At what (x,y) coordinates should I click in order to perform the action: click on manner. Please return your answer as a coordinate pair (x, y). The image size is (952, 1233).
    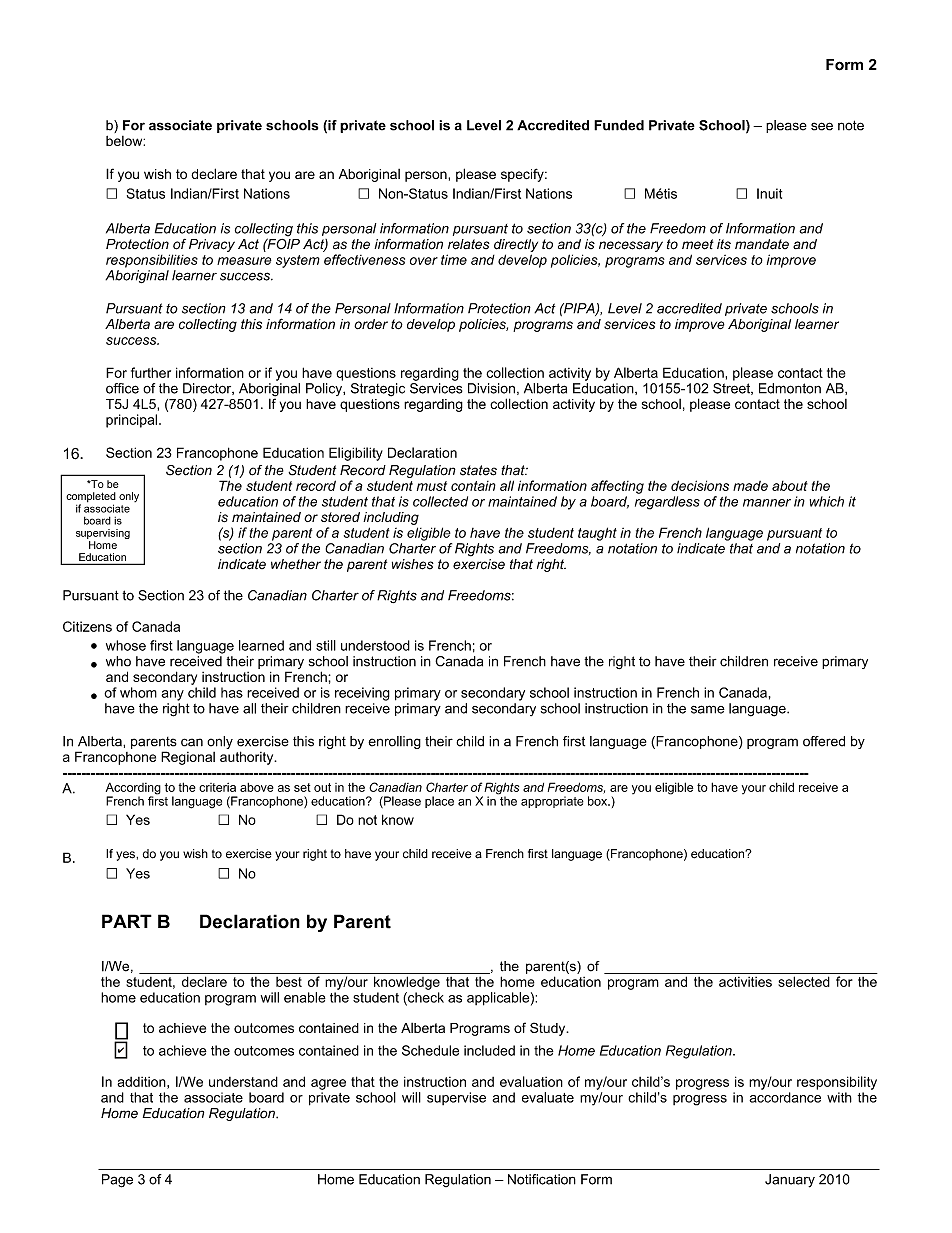
    Looking at the image, I should click on (767, 503).
